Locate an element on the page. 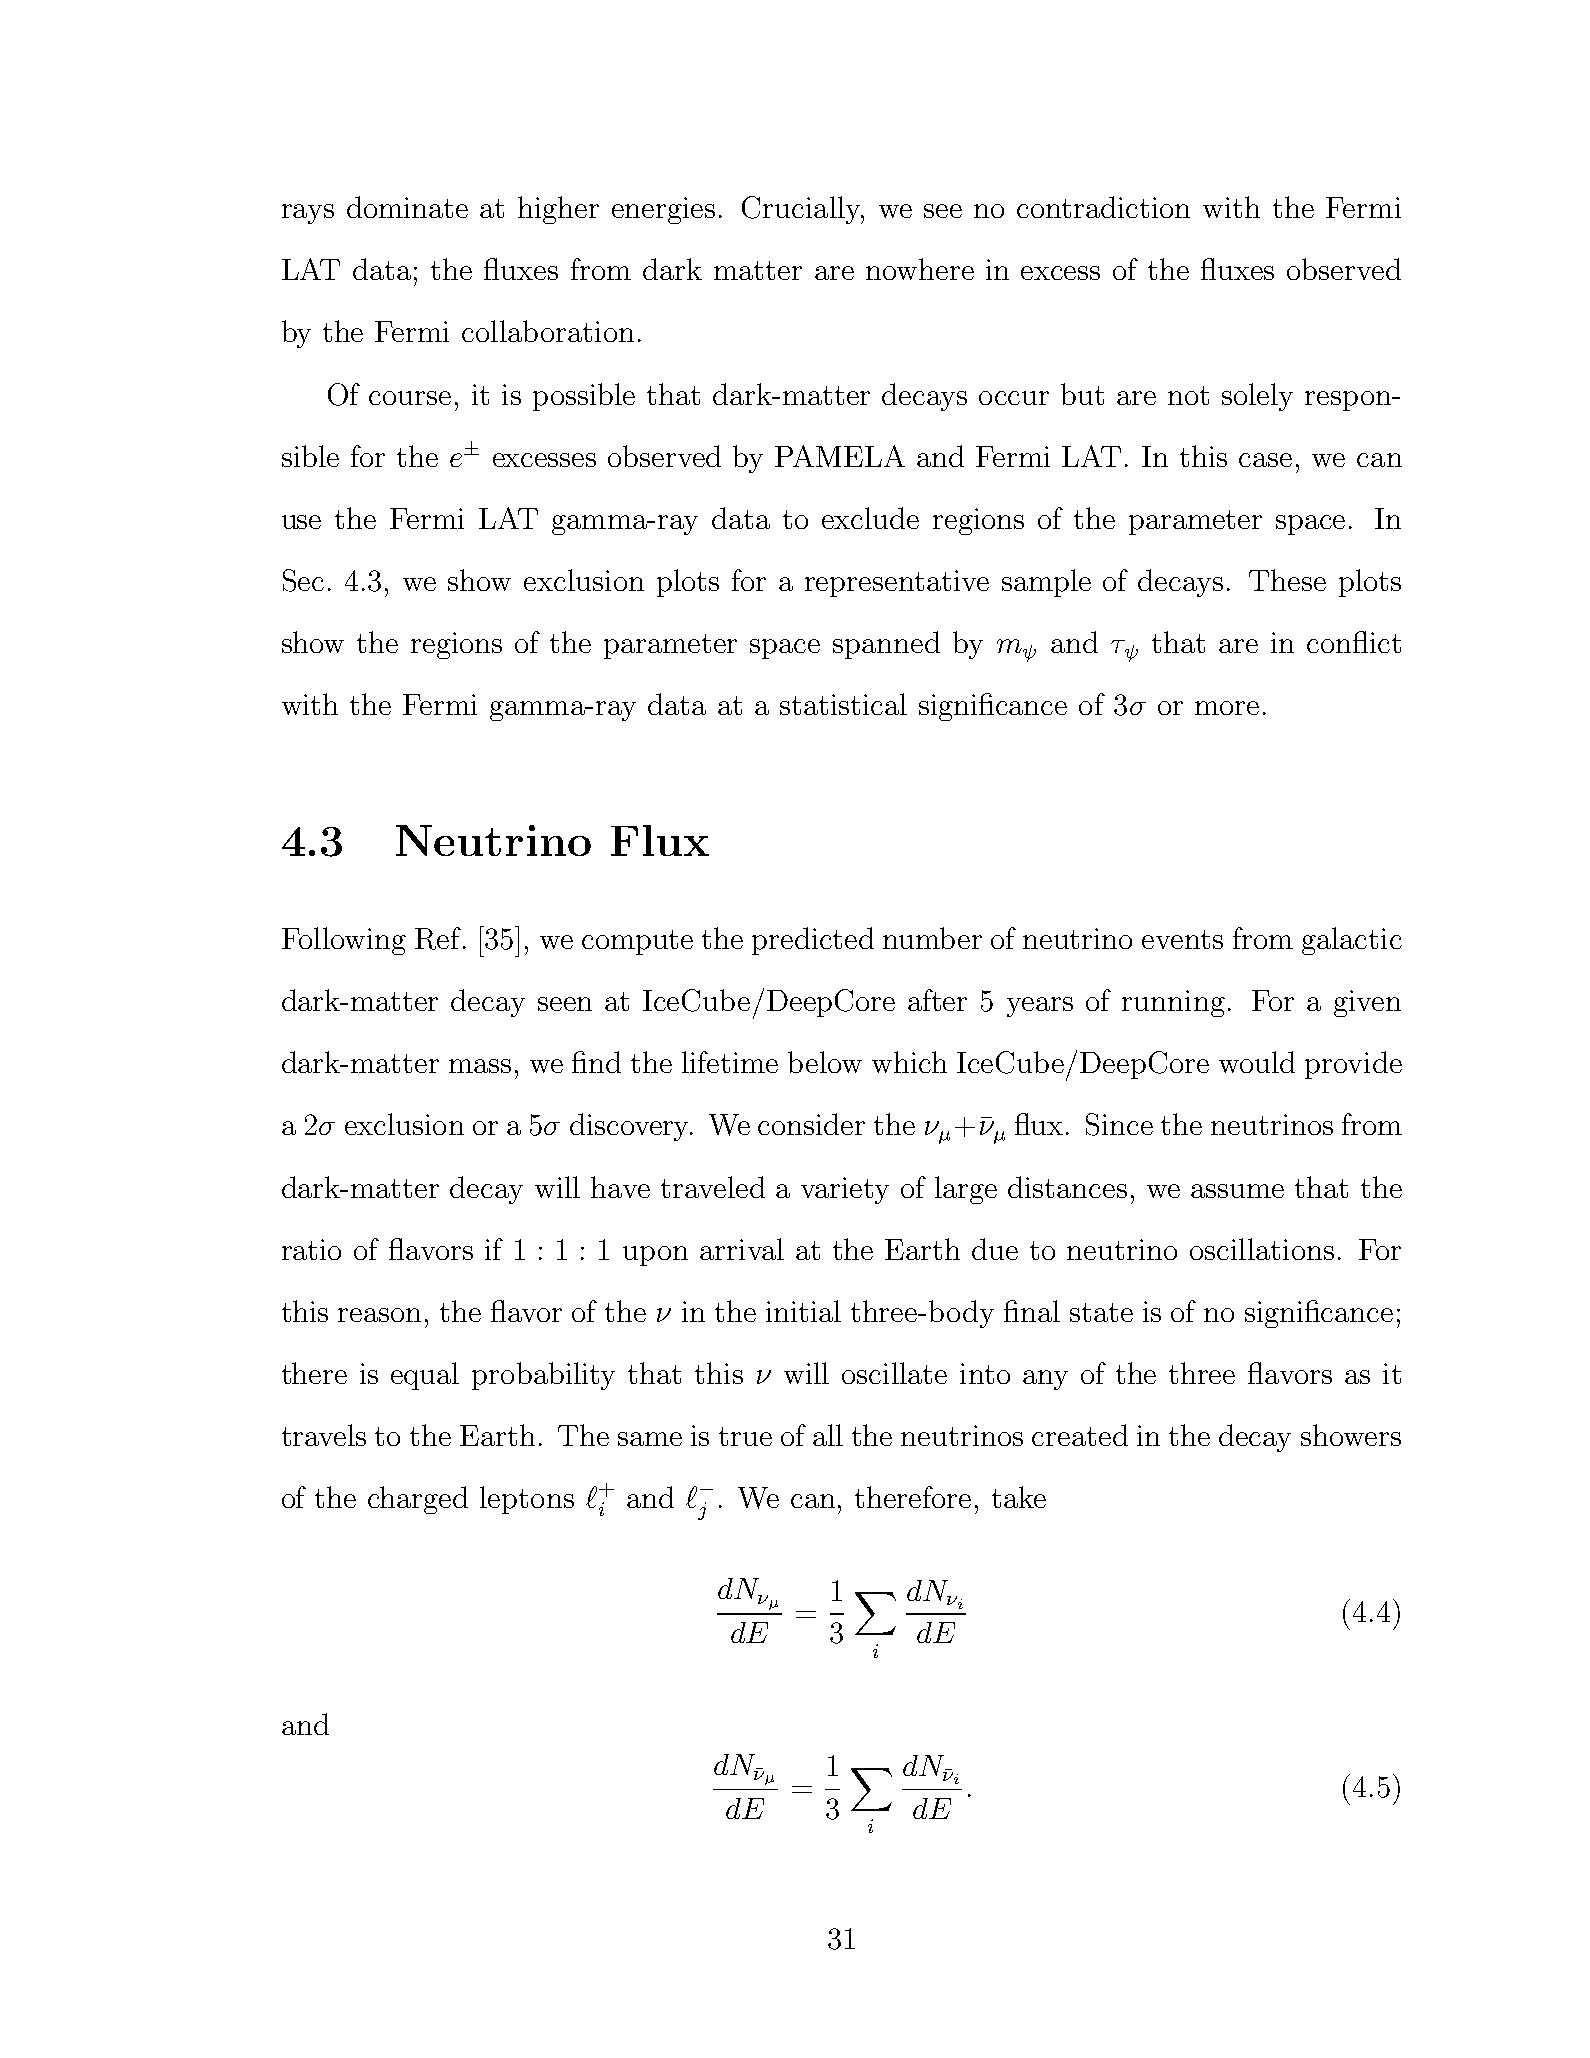  These is located at coordinates (1287, 580).
